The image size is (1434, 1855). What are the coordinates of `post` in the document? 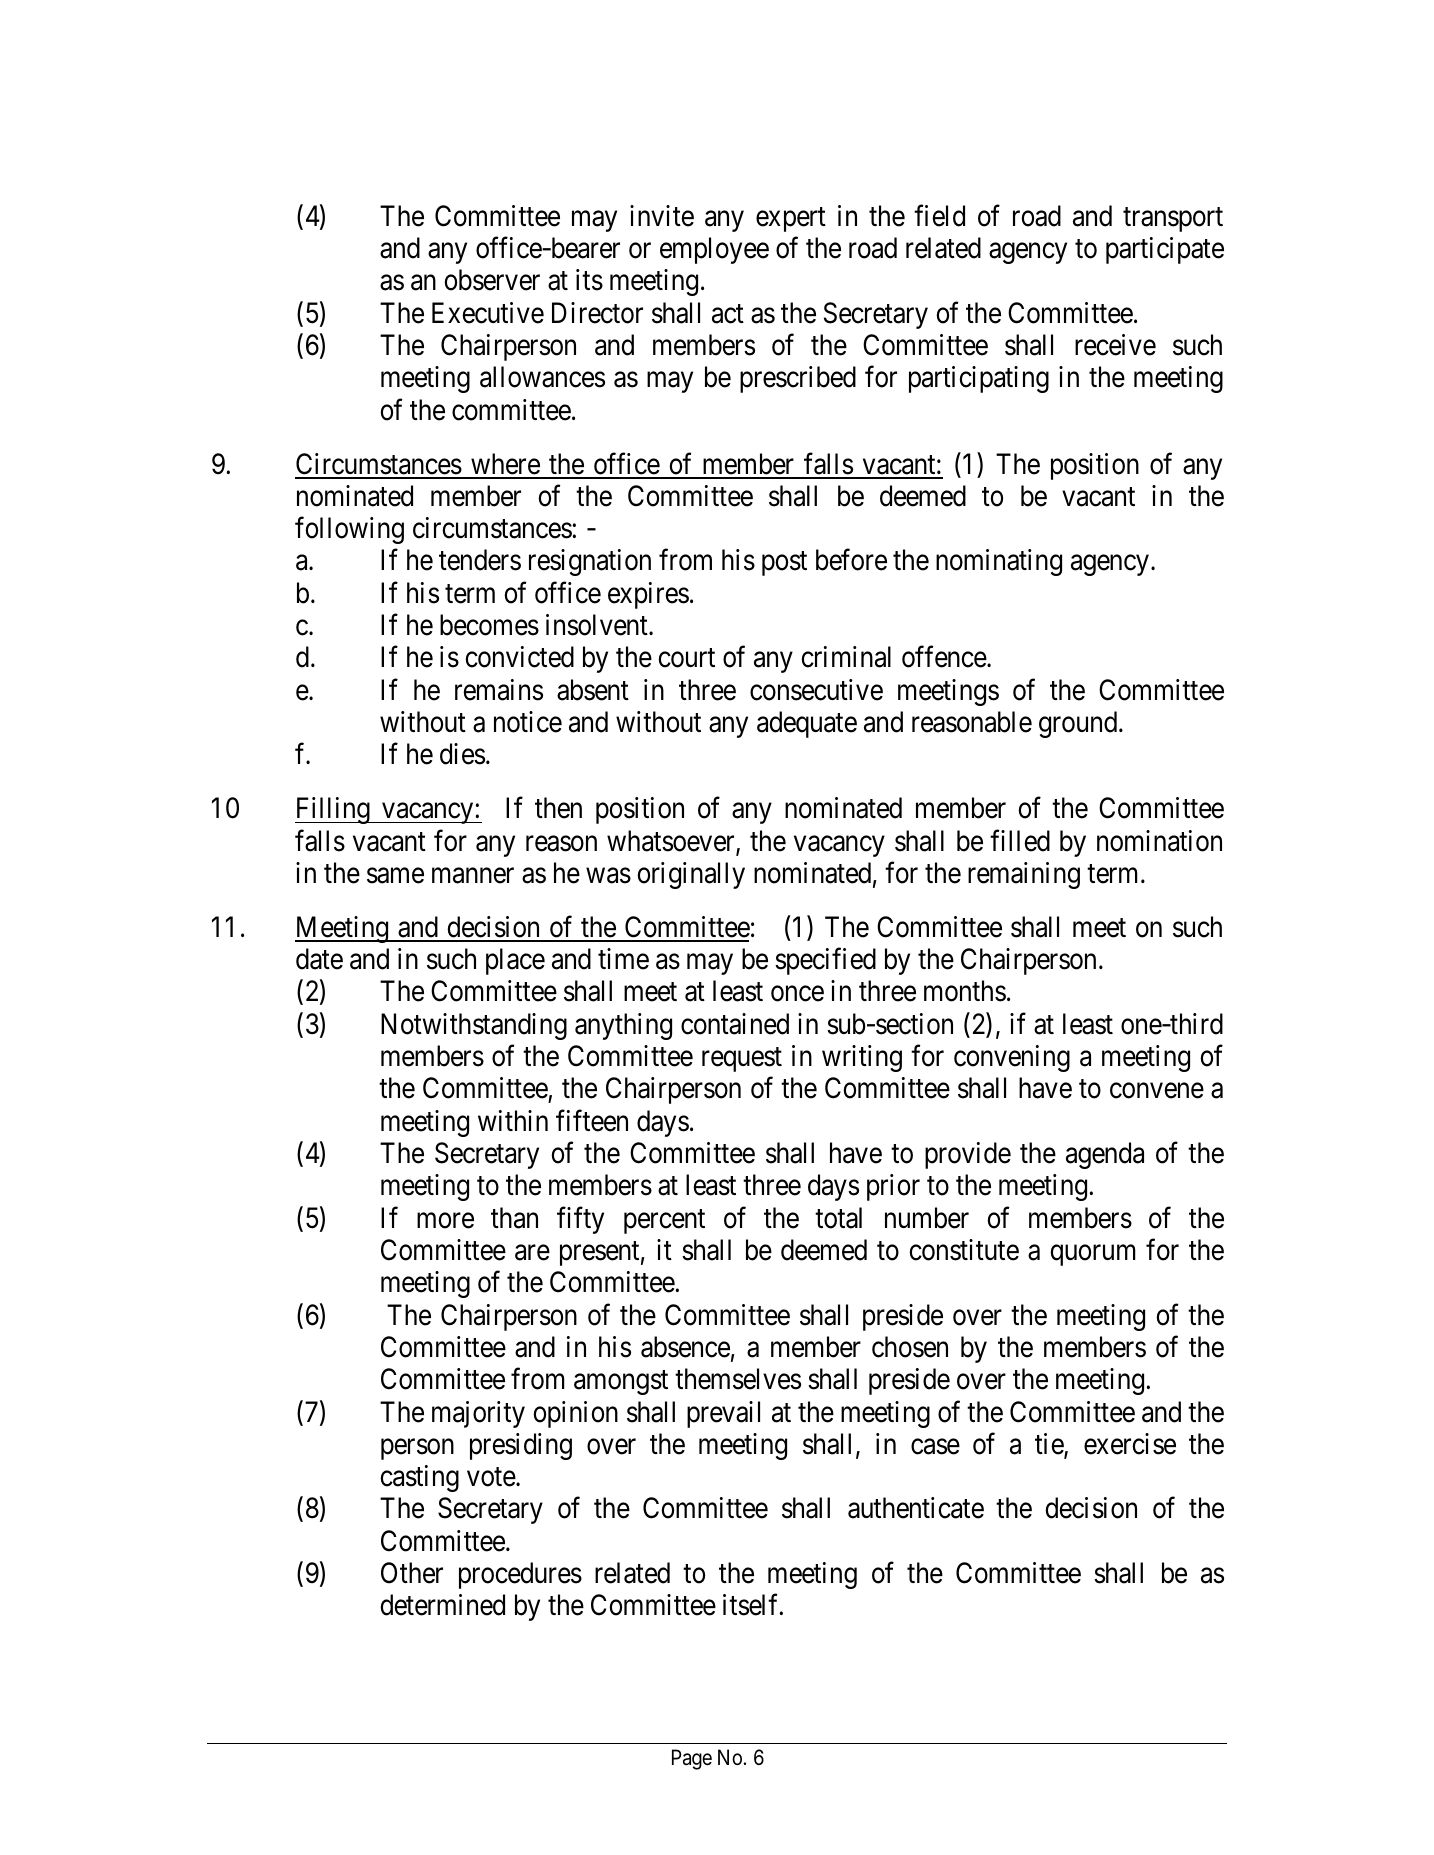 It's located at (784, 564).
